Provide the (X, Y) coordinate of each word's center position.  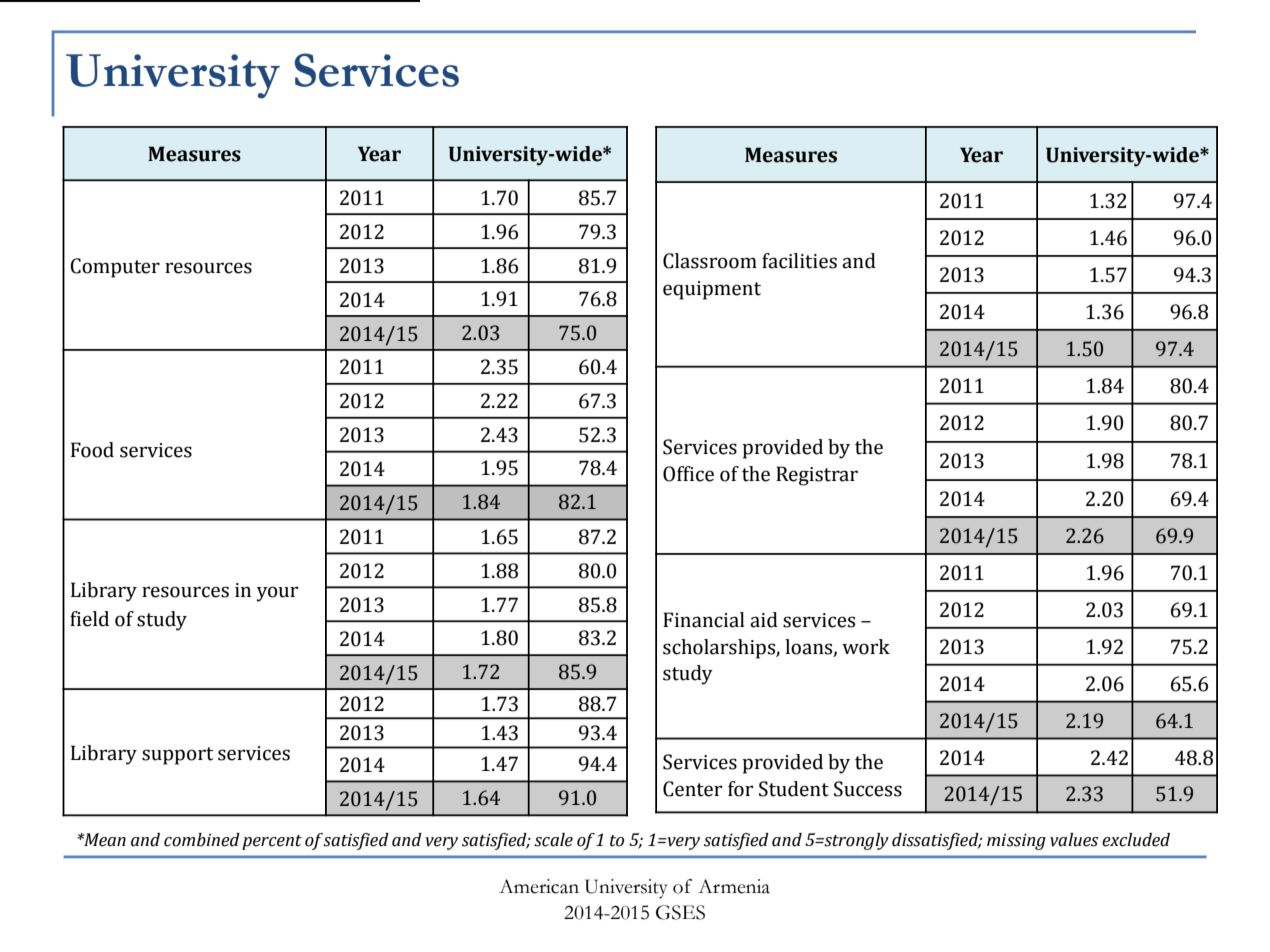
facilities (799, 261)
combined (202, 840)
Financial (704, 620)
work (866, 647)
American (539, 886)
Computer (115, 268)
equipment (712, 290)
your (277, 594)
